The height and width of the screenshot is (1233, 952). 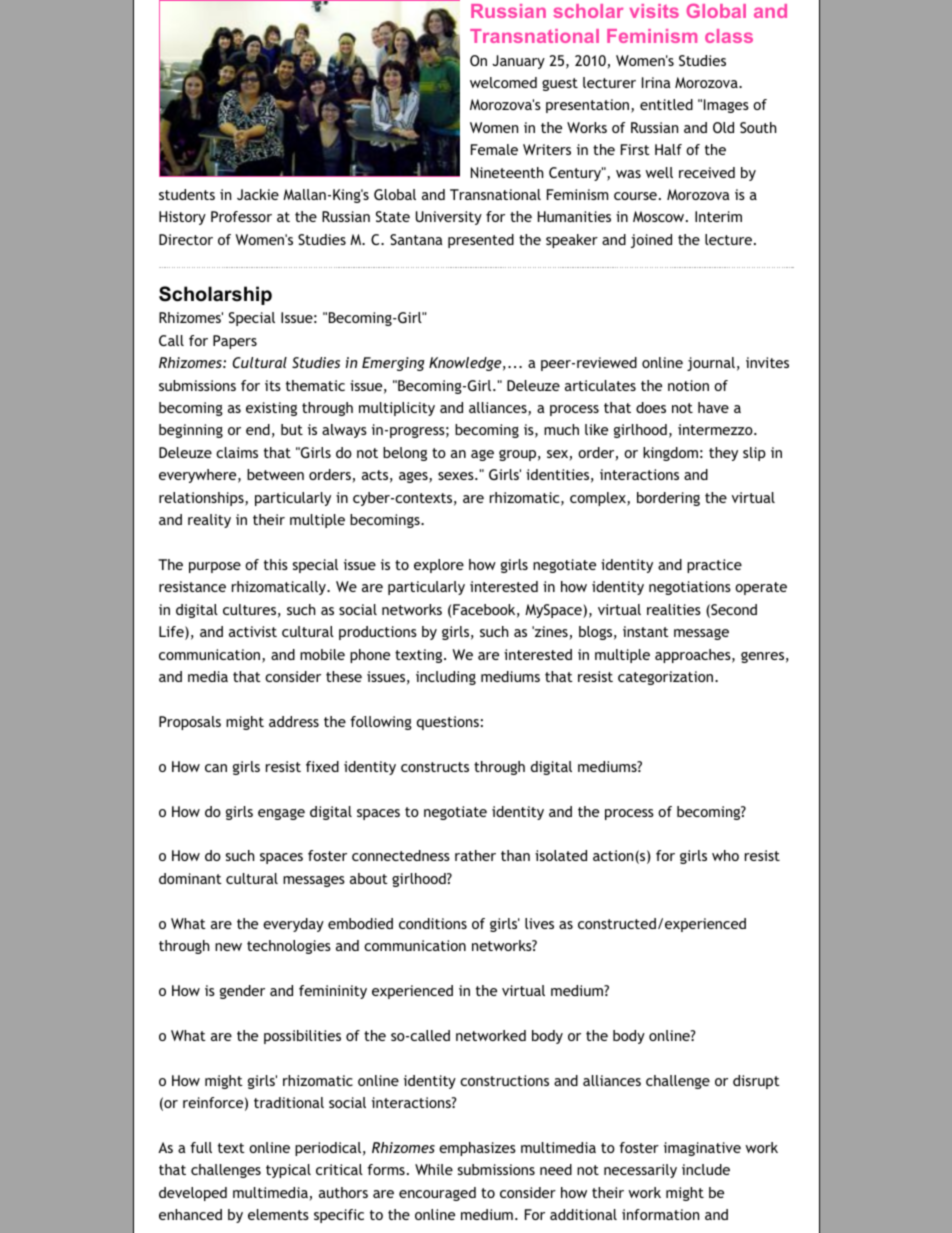 I want to click on explore, so click(x=439, y=566).
